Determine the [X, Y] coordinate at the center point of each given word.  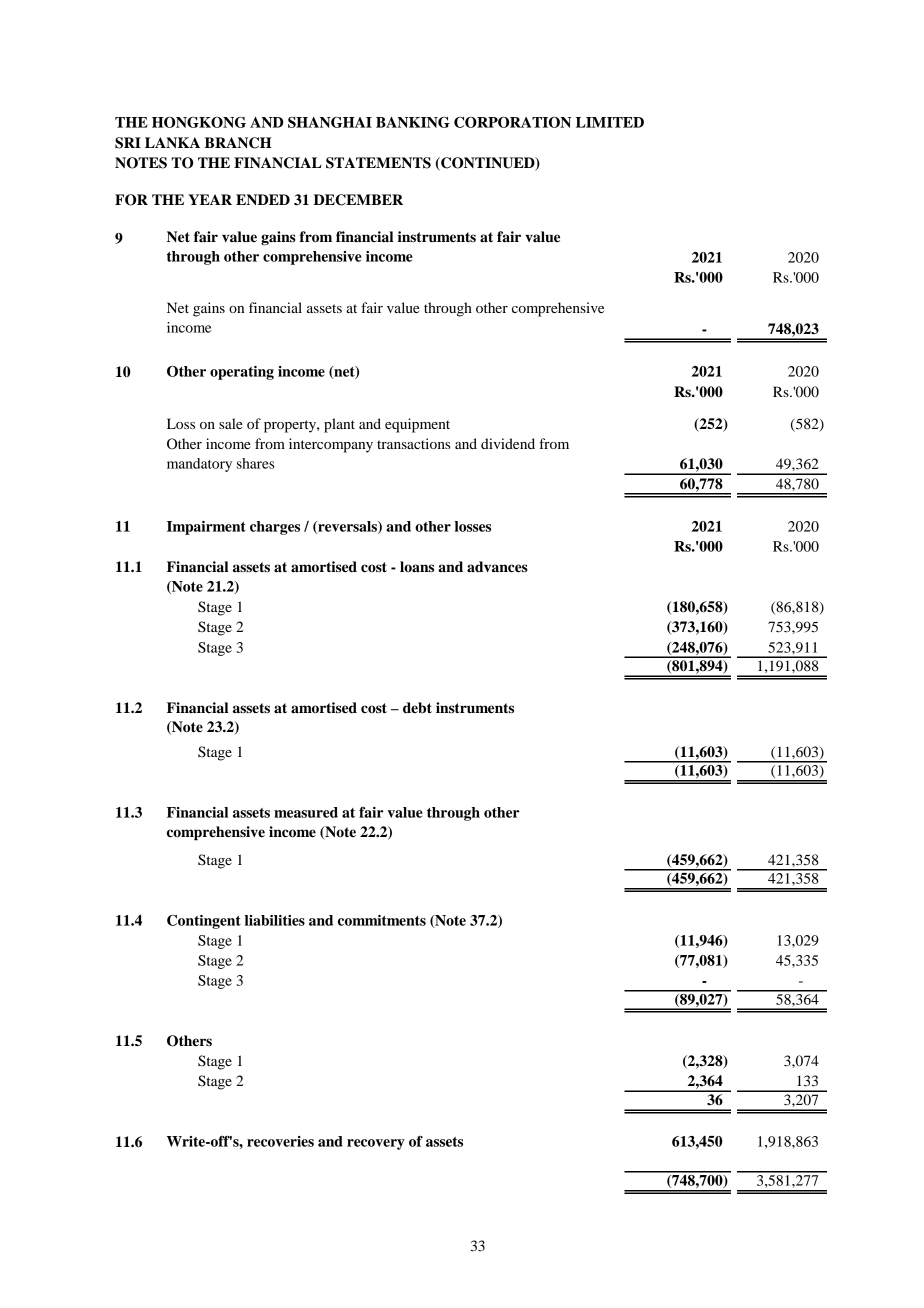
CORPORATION [512, 122]
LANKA [172, 142]
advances [497, 567]
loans [417, 567]
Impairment [206, 528]
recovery [376, 1144]
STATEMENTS [378, 163]
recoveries [280, 1141]
